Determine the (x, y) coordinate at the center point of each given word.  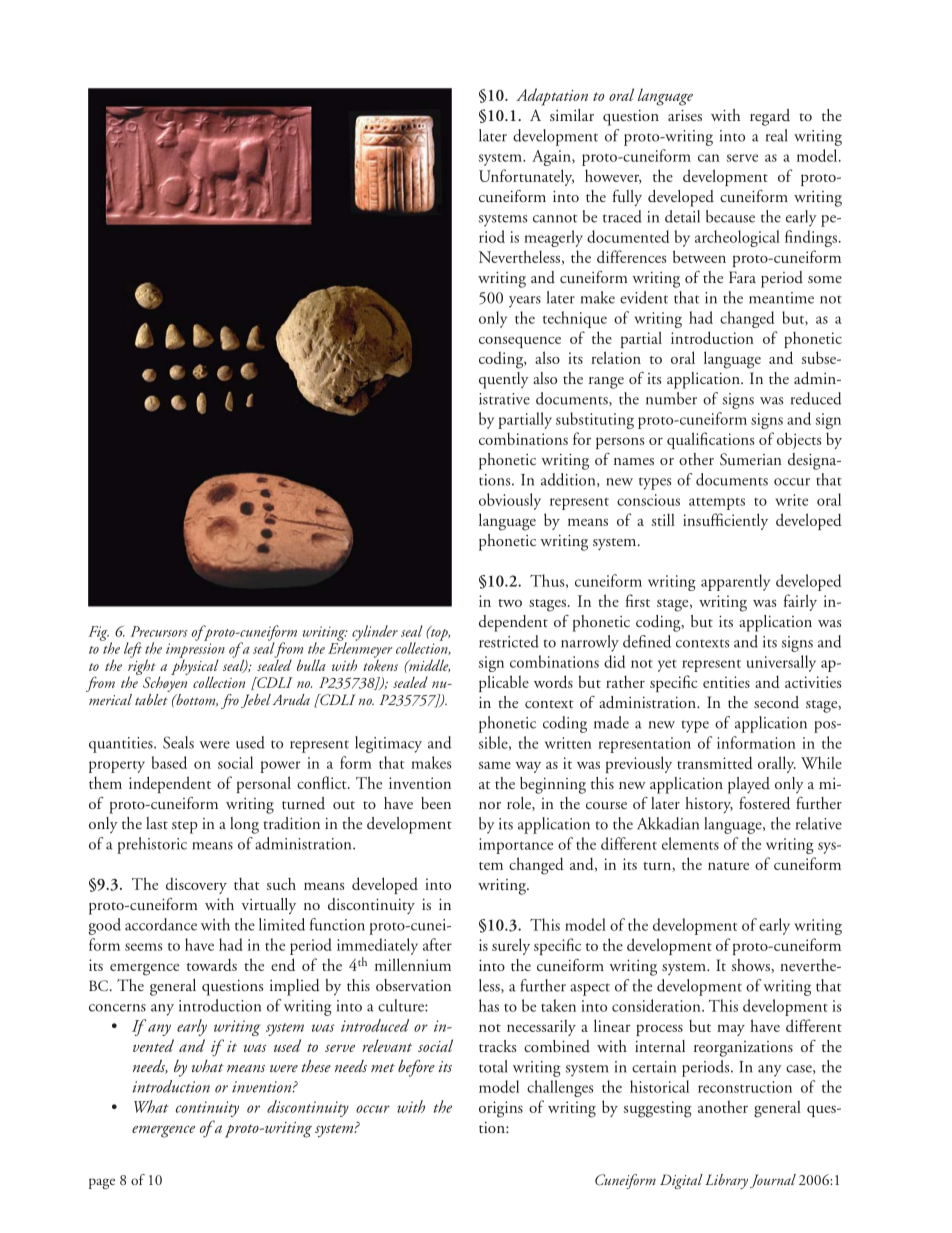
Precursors (158, 631)
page (102, 1183)
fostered (764, 803)
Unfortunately (526, 177)
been (436, 803)
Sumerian (751, 459)
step (185, 827)
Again (552, 158)
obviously (510, 501)
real (777, 135)
